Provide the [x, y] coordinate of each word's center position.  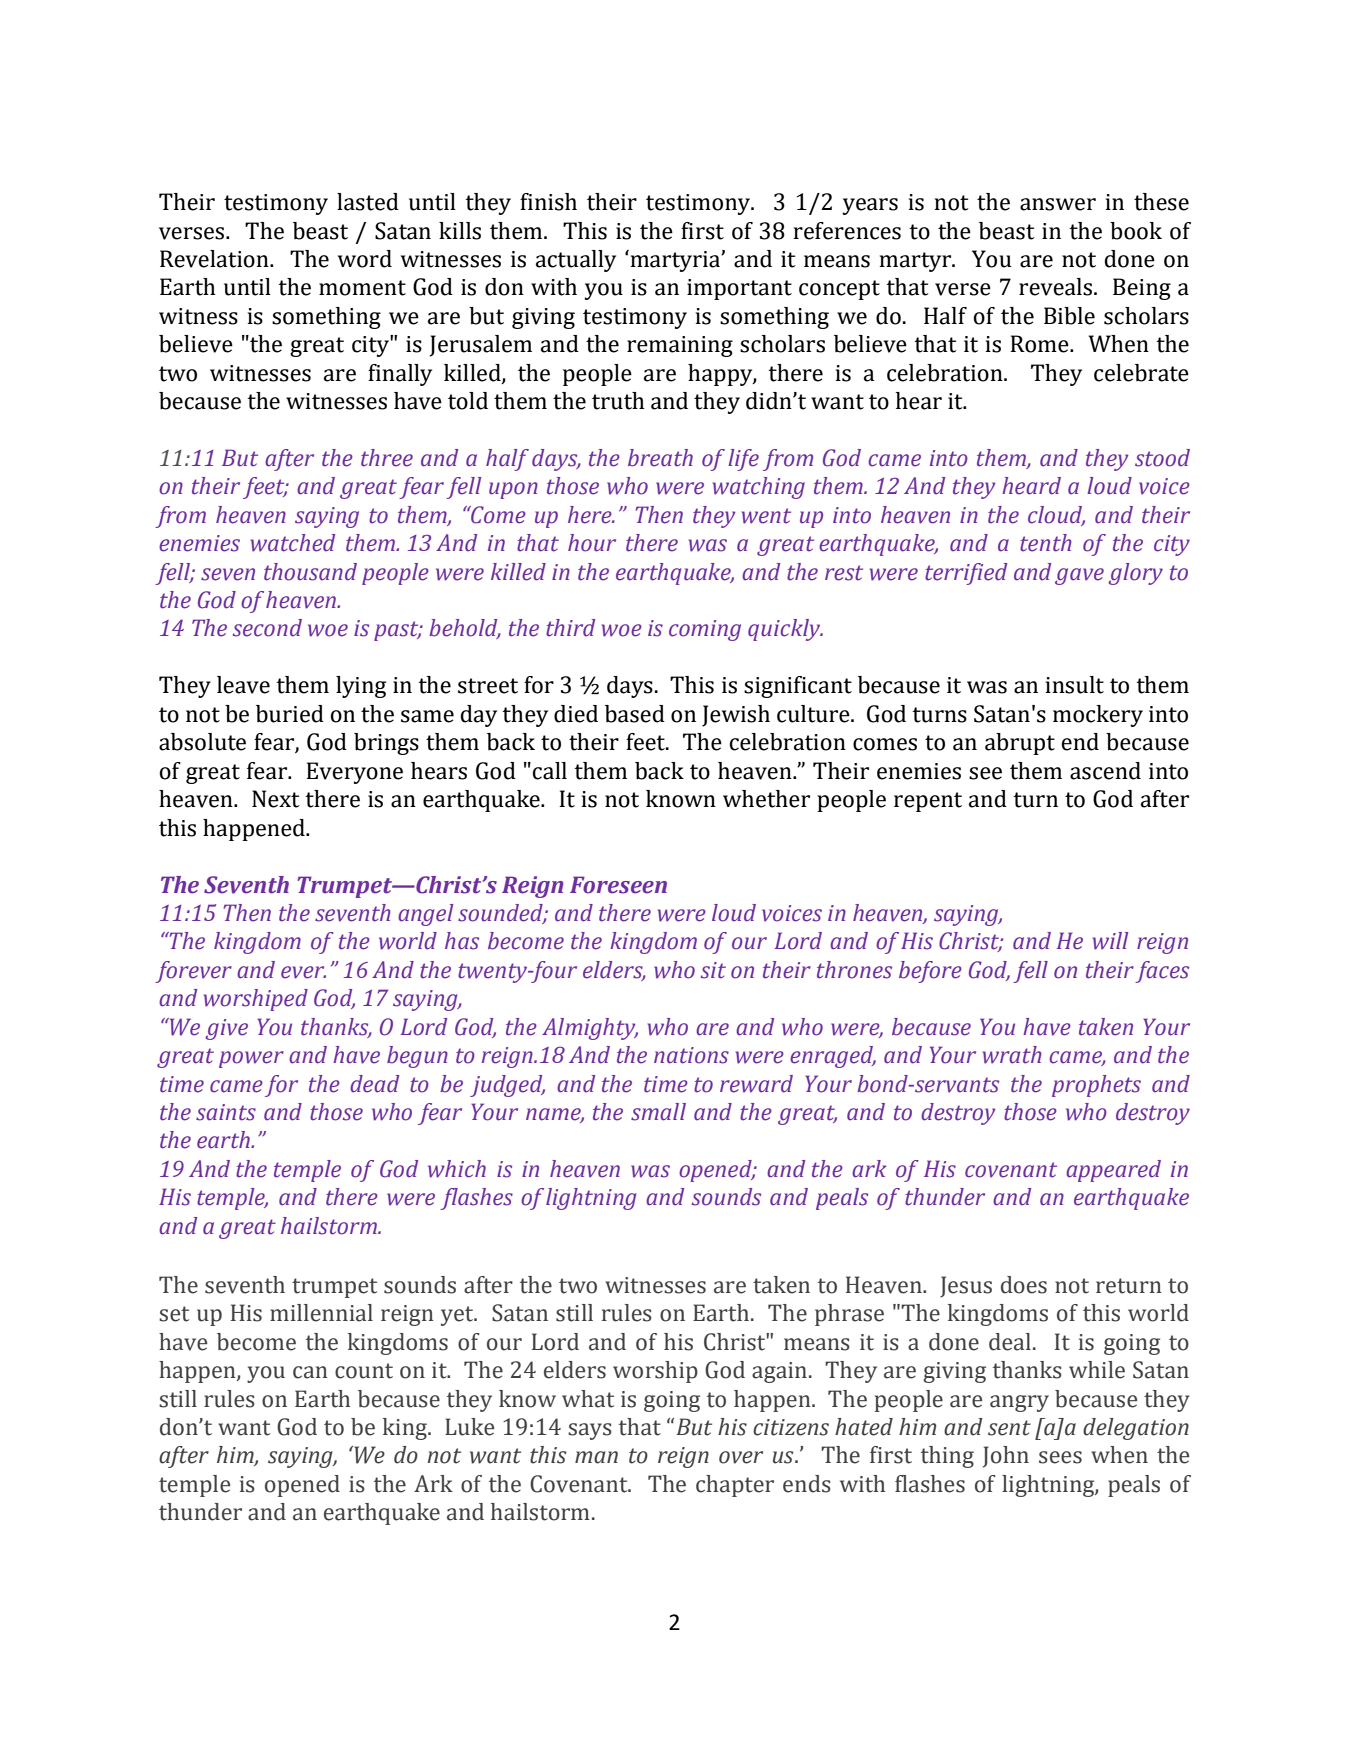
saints [226, 1112]
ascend [1105, 771]
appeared [1113, 1171]
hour [592, 543]
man [596, 1457]
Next [276, 799]
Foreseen [618, 885]
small [658, 1112]
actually [576, 261]
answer [1058, 204]
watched [293, 543]
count [364, 1371]
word [365, 259]
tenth [1046, 543]
